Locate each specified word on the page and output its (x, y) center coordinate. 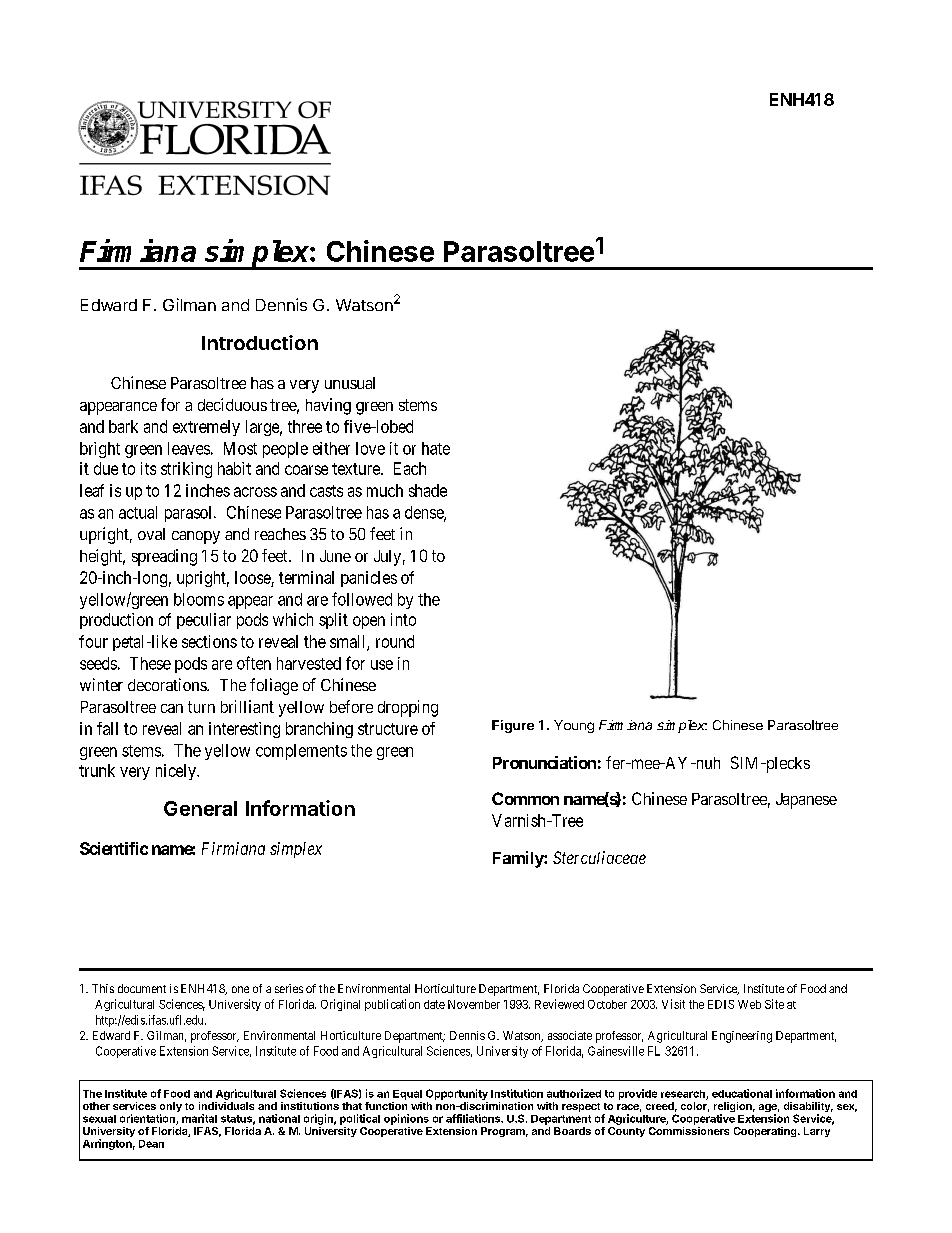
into (403, 619)
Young (574, 726)
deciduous (232, 404)
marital (199, 1118)
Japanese (806, 801)
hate (436, 448)
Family (519, 859)
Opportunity (457, 1094)
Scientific (114, 848)
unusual (350, 383)
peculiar (204, 621)
